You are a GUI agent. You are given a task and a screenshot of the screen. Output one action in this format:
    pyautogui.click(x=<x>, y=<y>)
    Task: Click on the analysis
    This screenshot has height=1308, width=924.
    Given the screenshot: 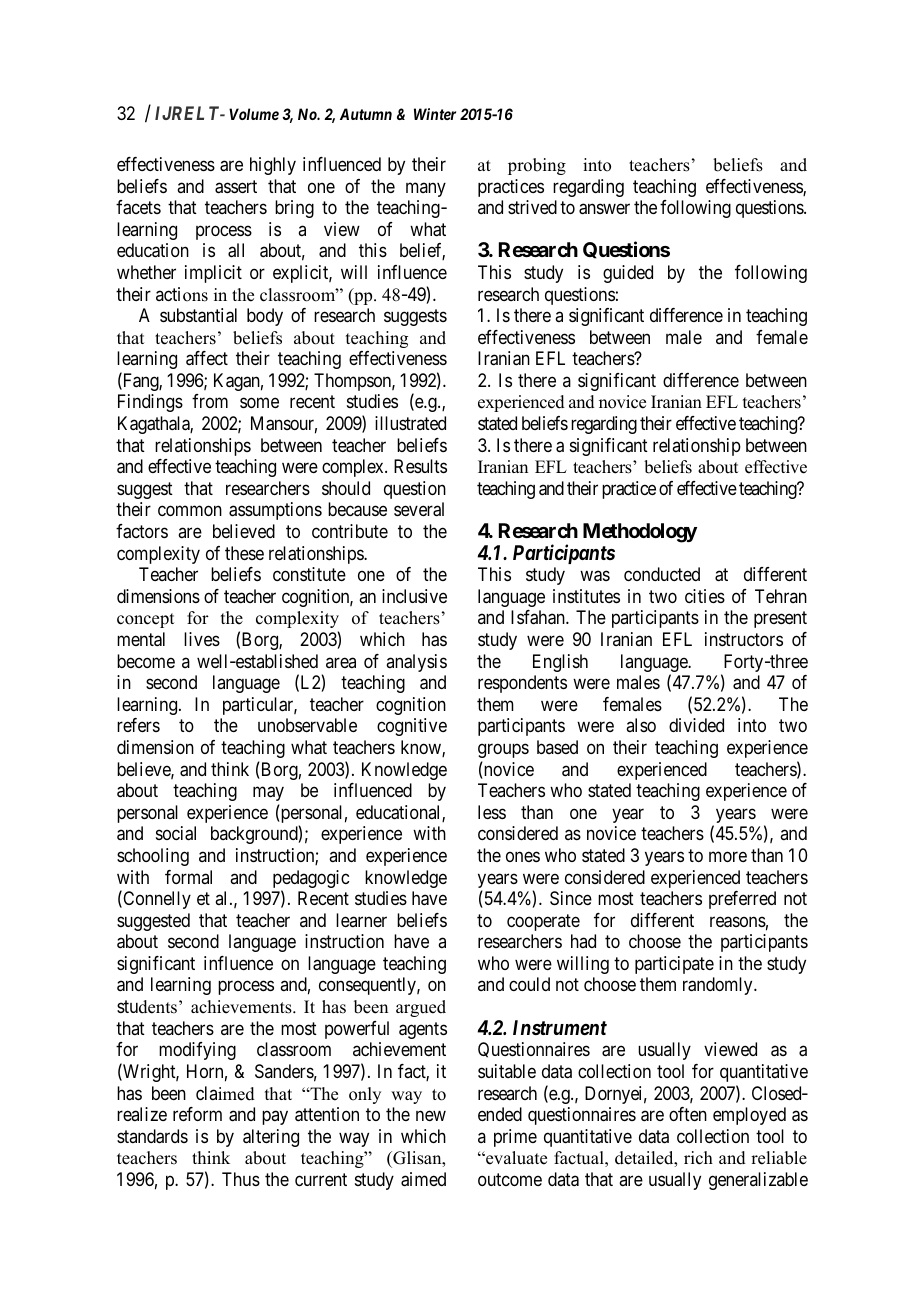 What is the action you would take?
    pyautogui.click(x=416, y=663)
